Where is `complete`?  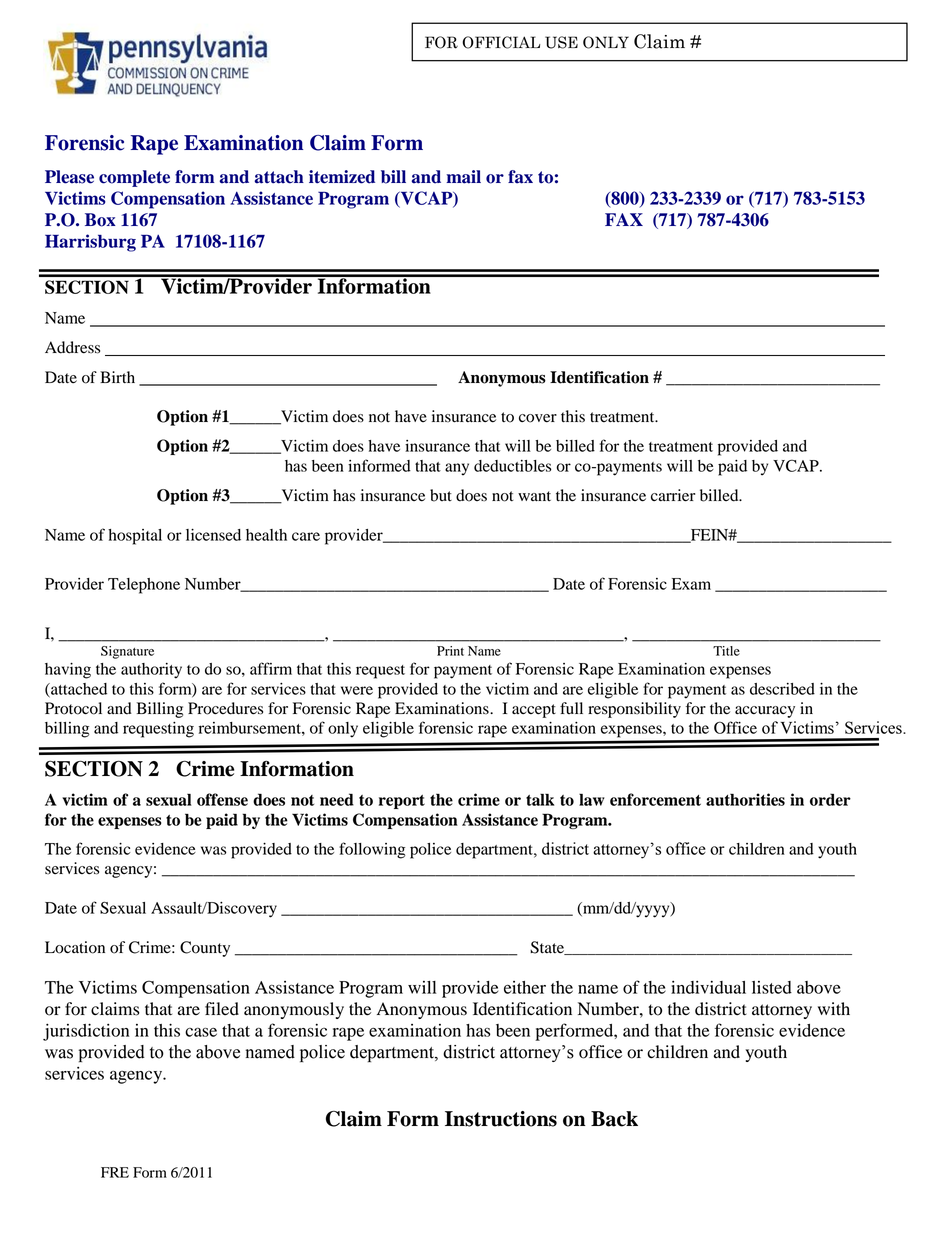 complete is located at coordinates (134, 178).
